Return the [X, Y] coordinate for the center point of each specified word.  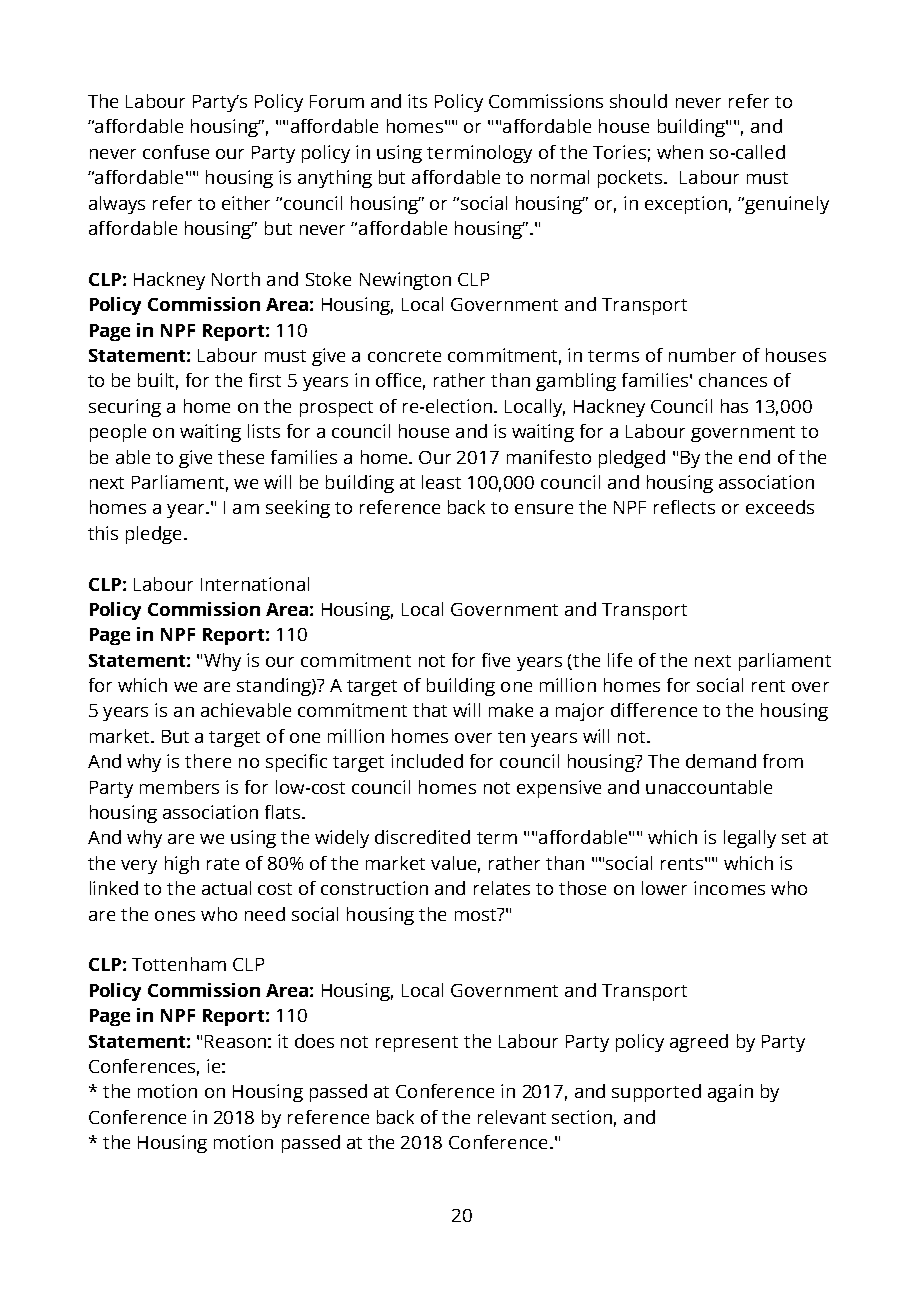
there [208, 761]
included [427, 761]
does [314, 1041]
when [680, 152]
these [241, 457]
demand [721, 761]
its [417, 101]
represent [417, 1044]
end [754, 457]
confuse [176, 152]
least [441, 482]
